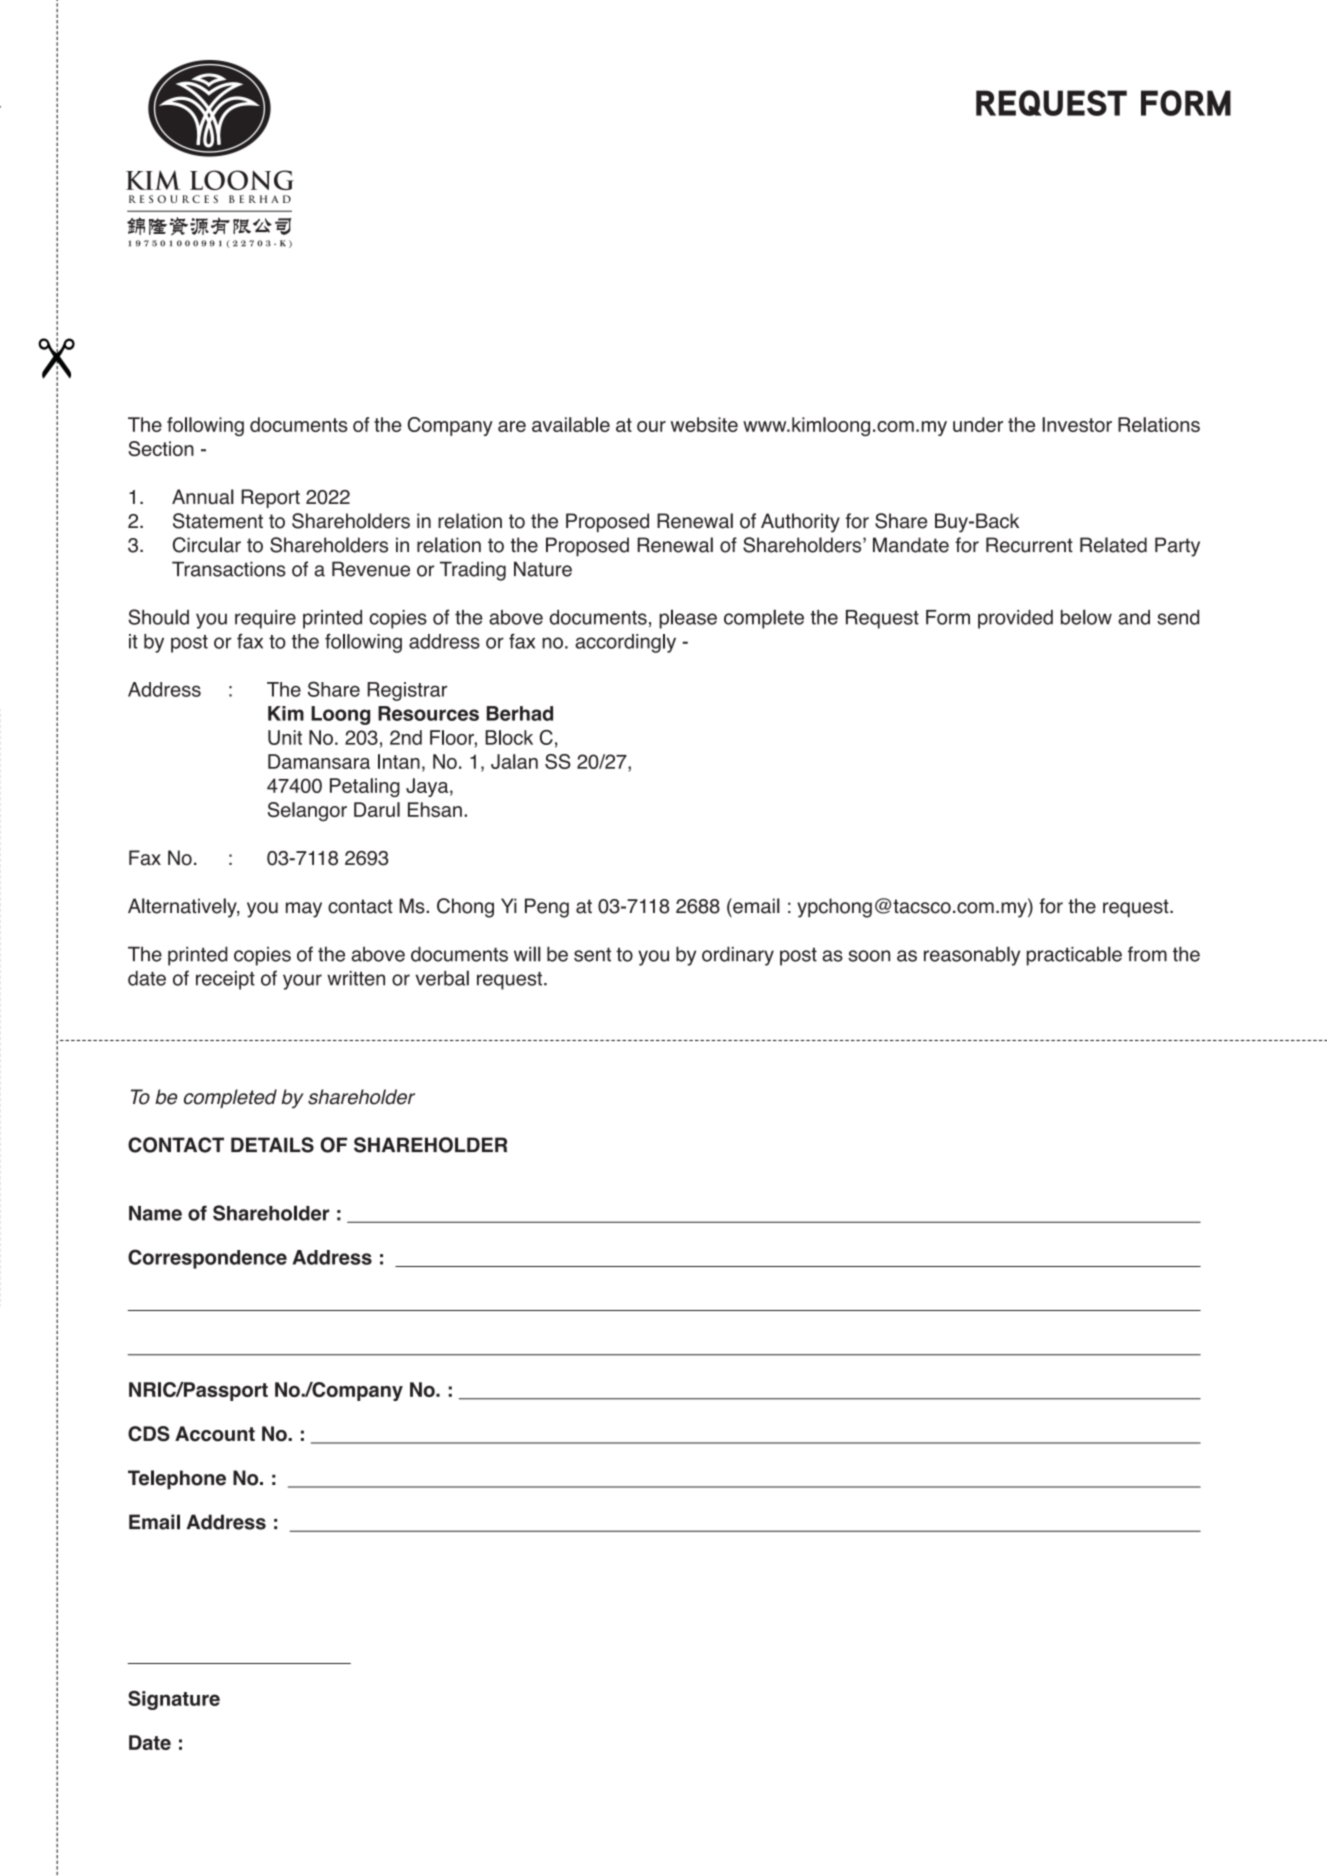  What do you see at coordinates (285, 737) in the screenshot?
I see `Unit` at bounding box center [285, 737].
